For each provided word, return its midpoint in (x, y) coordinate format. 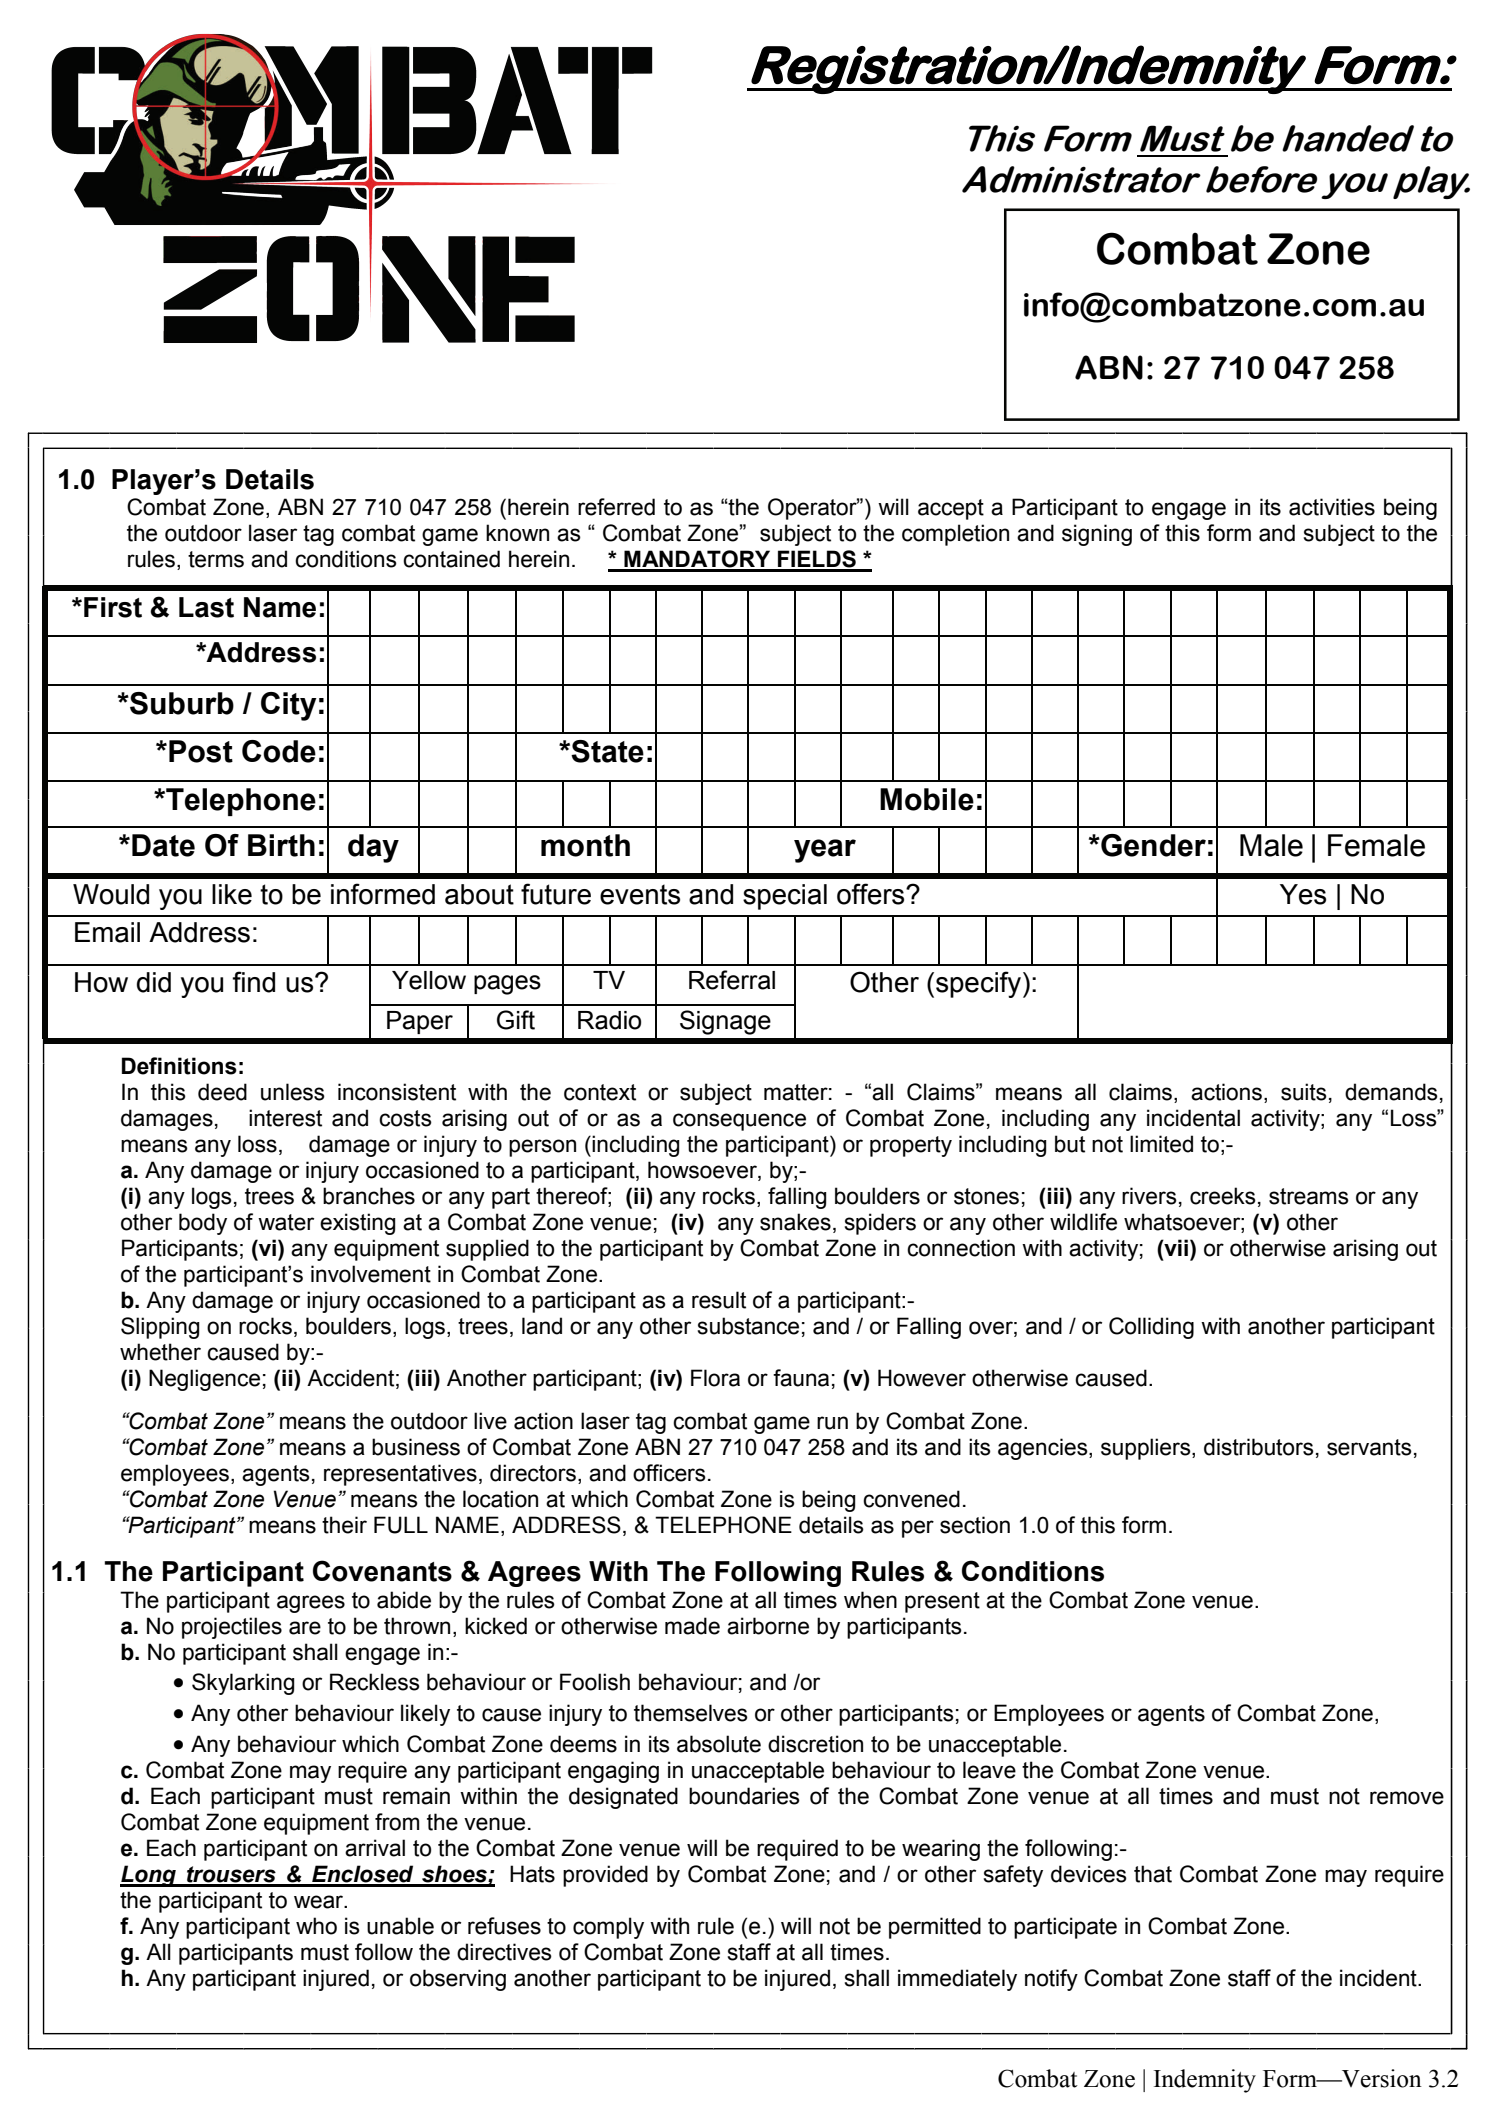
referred (616, 507)
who (316, 1926)
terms (216, 559)
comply (608, 1928)
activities (1332, 507)
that (1153, 1874)
